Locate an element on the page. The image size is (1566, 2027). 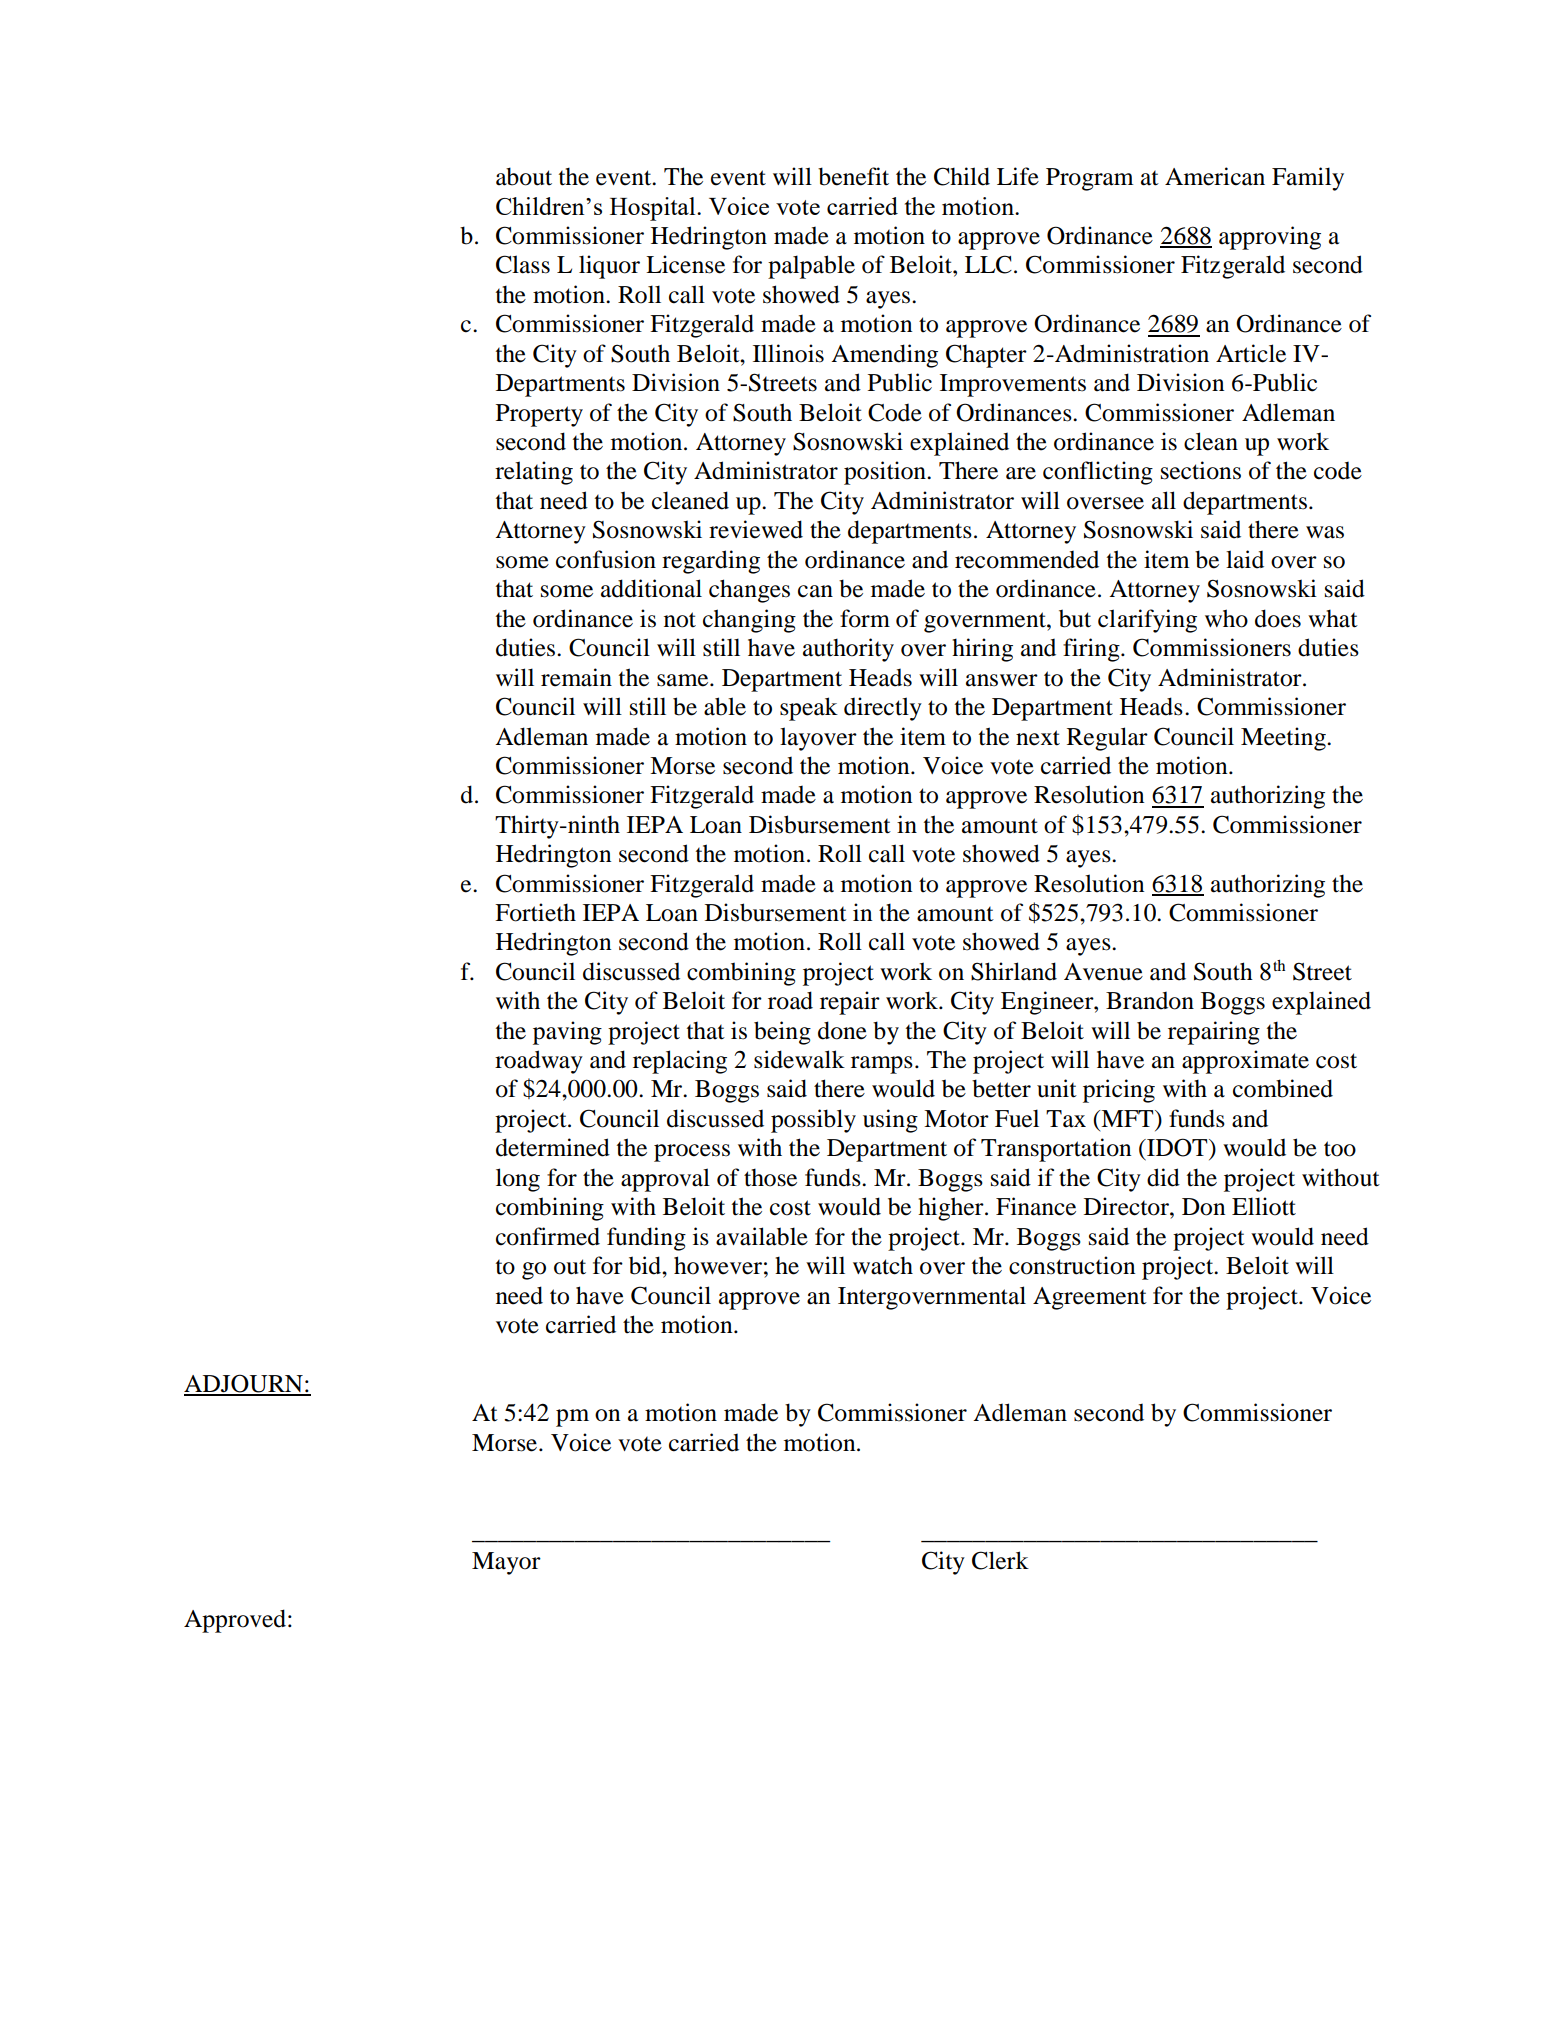
approving is located at coordinates (1270, 238).
